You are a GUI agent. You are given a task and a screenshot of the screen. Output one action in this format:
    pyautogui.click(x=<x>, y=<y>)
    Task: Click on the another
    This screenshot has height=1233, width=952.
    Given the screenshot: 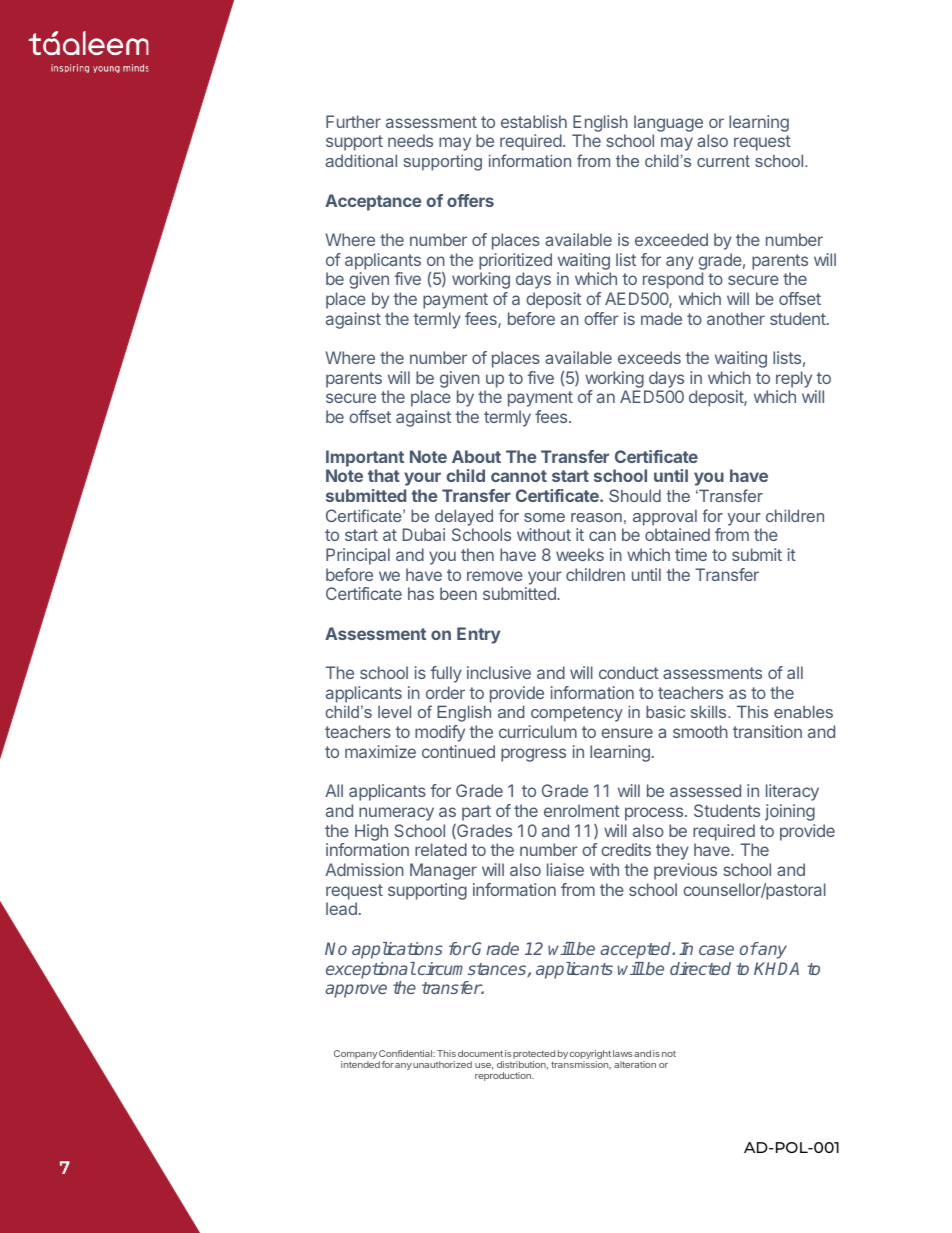 What is the action you would take?
    pyautogui.click(x=736, y=318)
